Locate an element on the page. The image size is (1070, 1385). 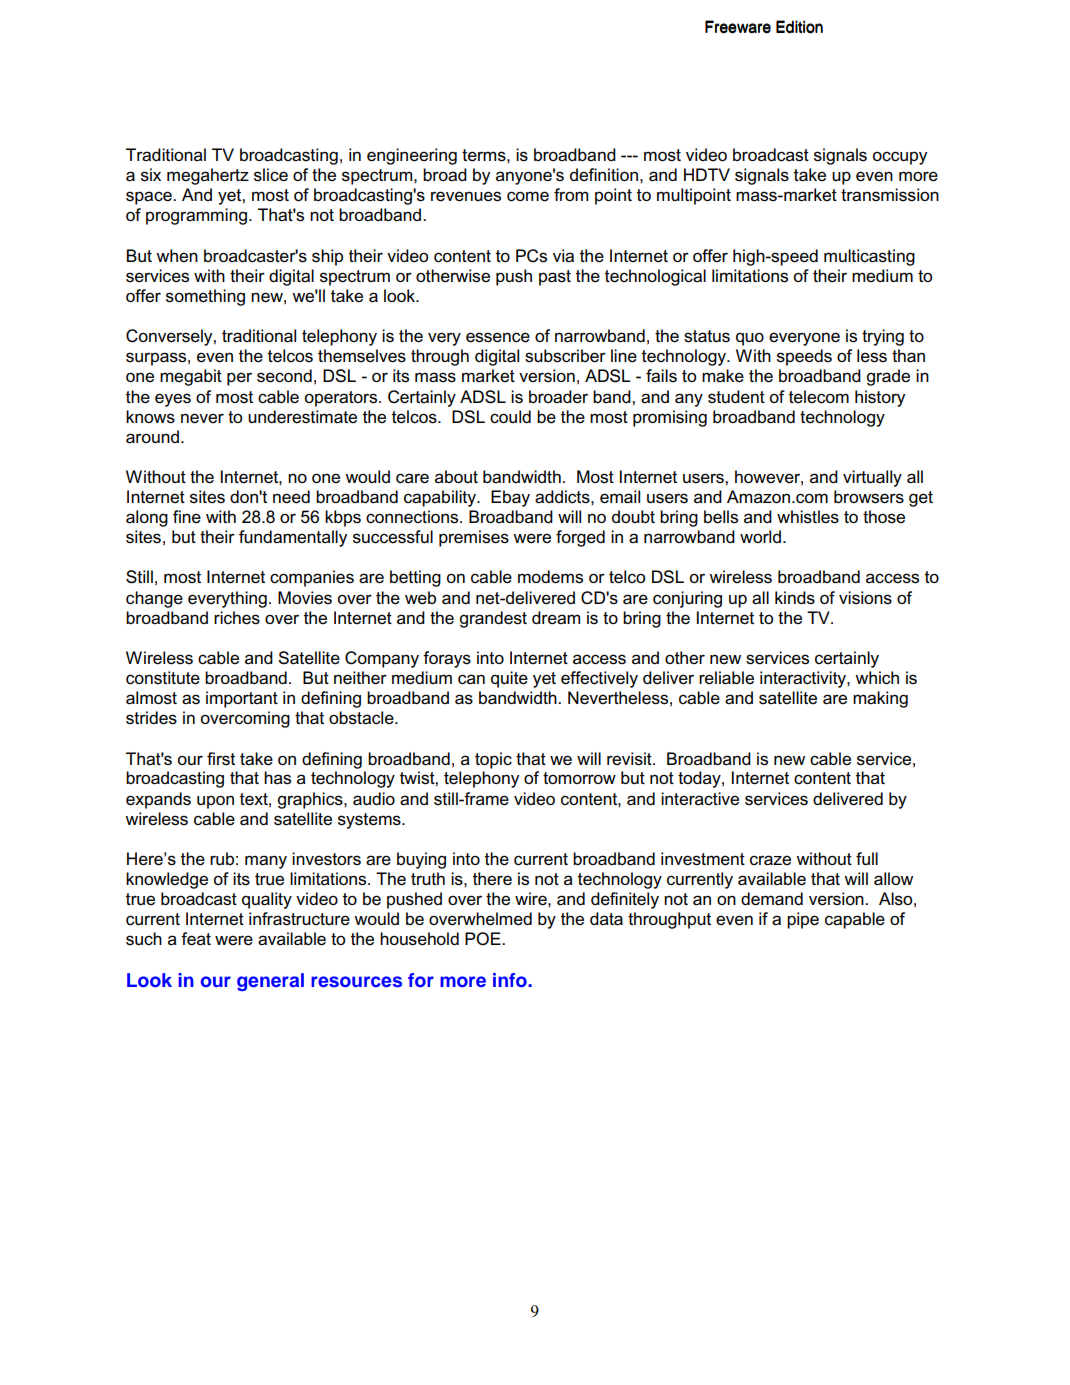
feat is located at coordinates (196, 939).
